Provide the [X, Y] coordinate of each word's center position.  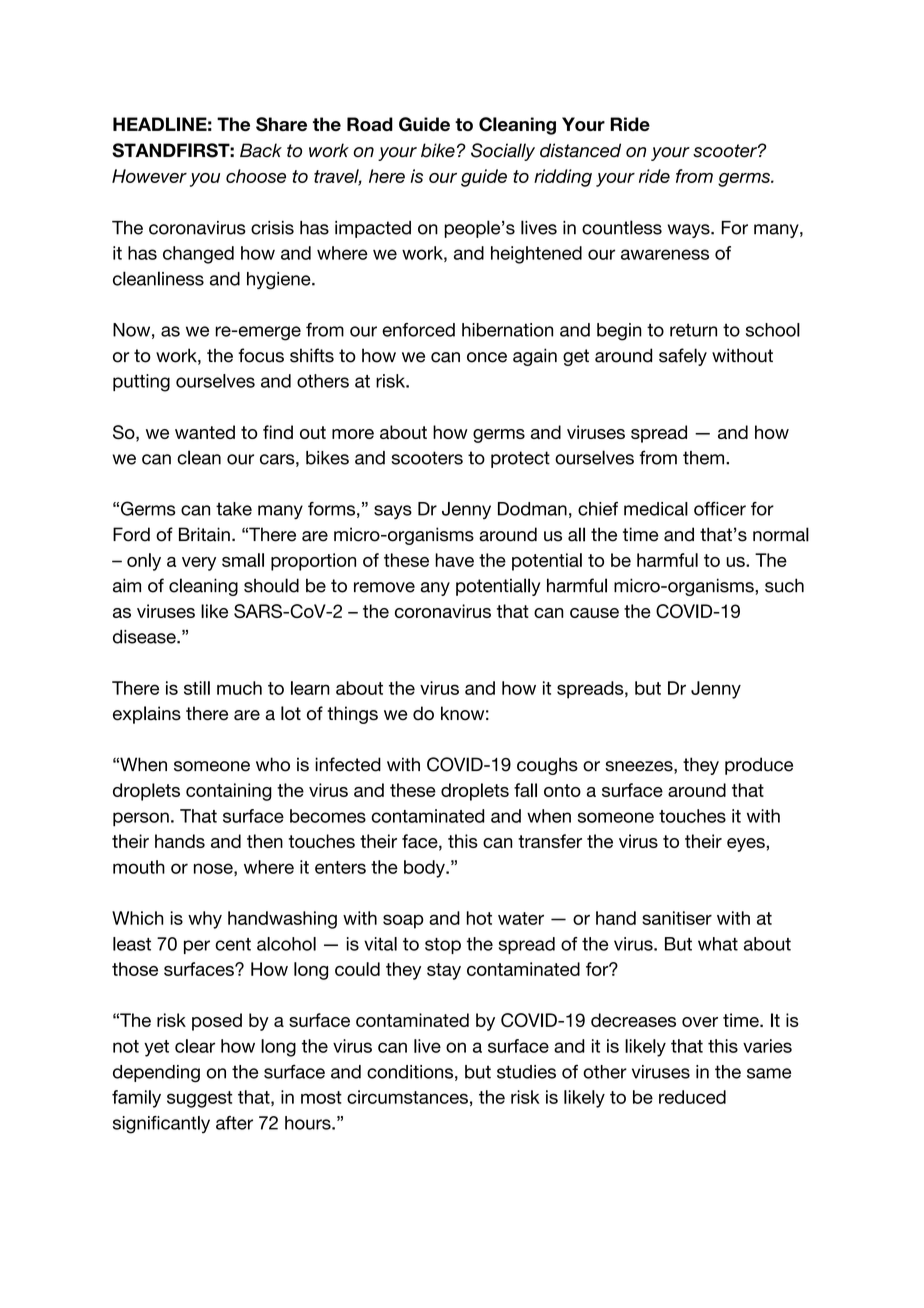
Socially [503, 152]
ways [690, 231]
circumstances [407, 1097]
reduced [692, 1097]
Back [261, 150]
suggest [199, 1099]
